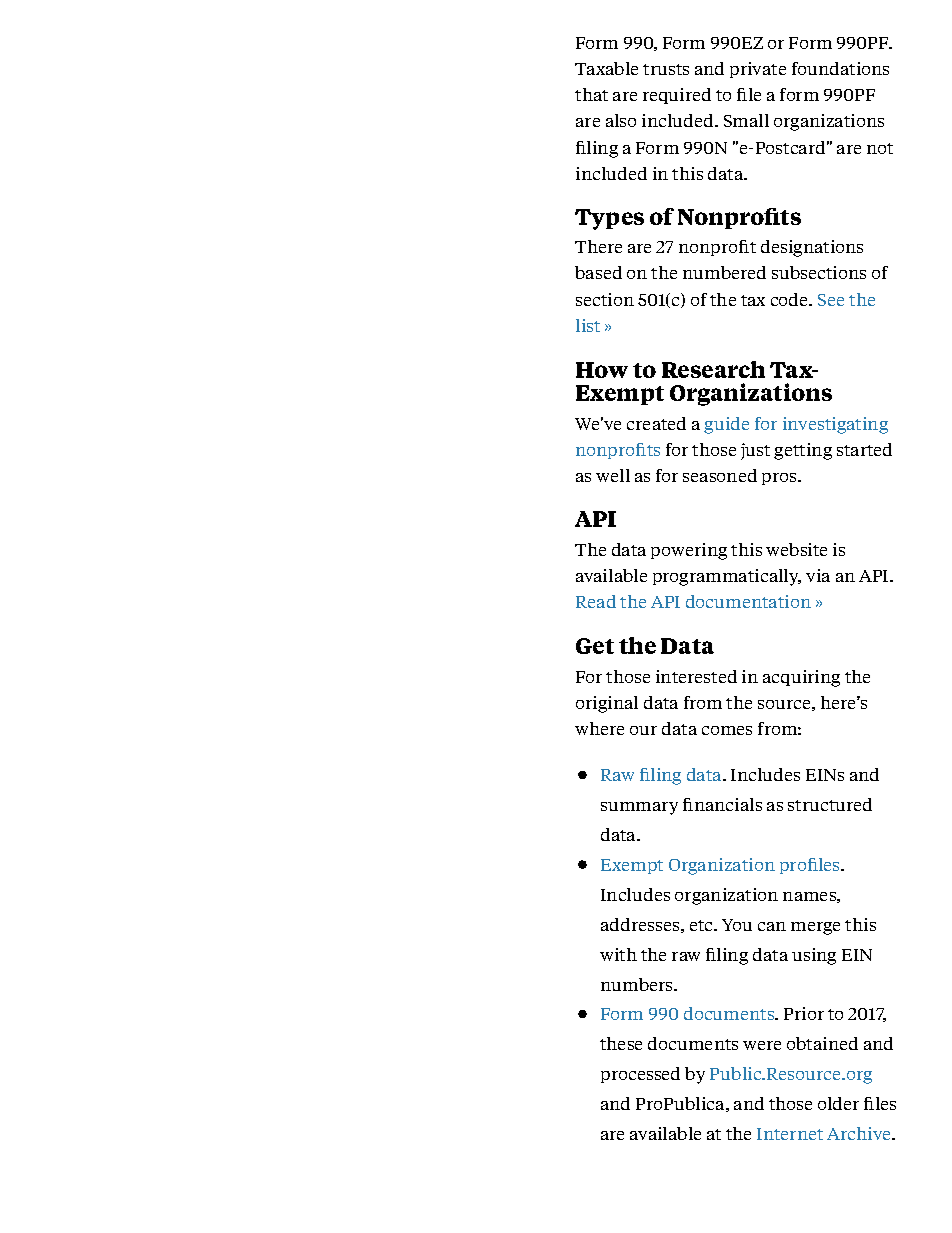  I want to click on See, so click(831, 300).
